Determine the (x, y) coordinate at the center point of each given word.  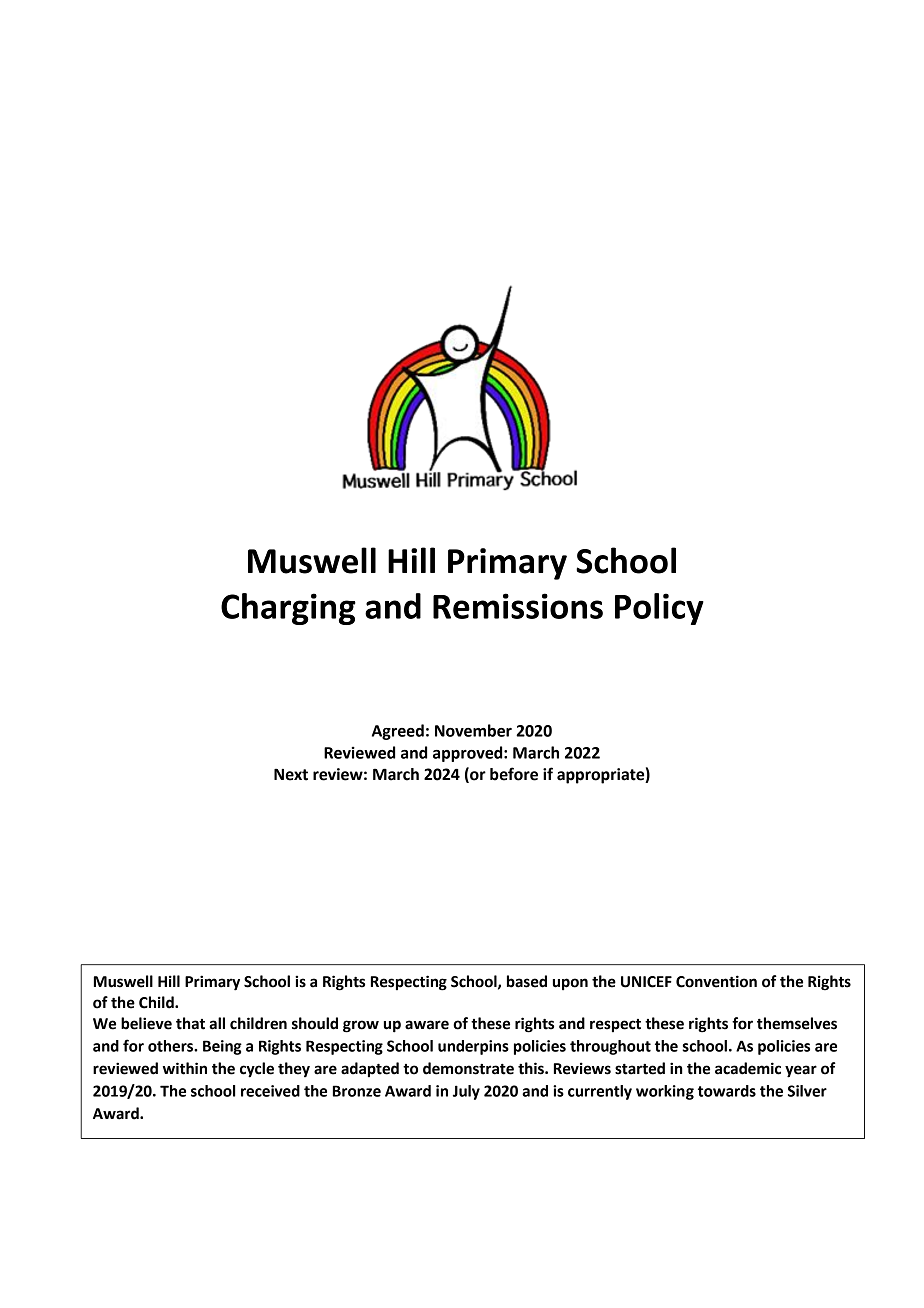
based (527, 981)
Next (291, 774)
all (217, 1023)
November (473, 730)
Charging (288, 609)
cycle (257, 1070)
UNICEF (646, 982)
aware (427, 1025)
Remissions (518, 606)
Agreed (398, 732)
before (514, 774)
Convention (716, 981)
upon (570, 984)
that (190, 1023)
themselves (797, 1023)
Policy (659, 609)
